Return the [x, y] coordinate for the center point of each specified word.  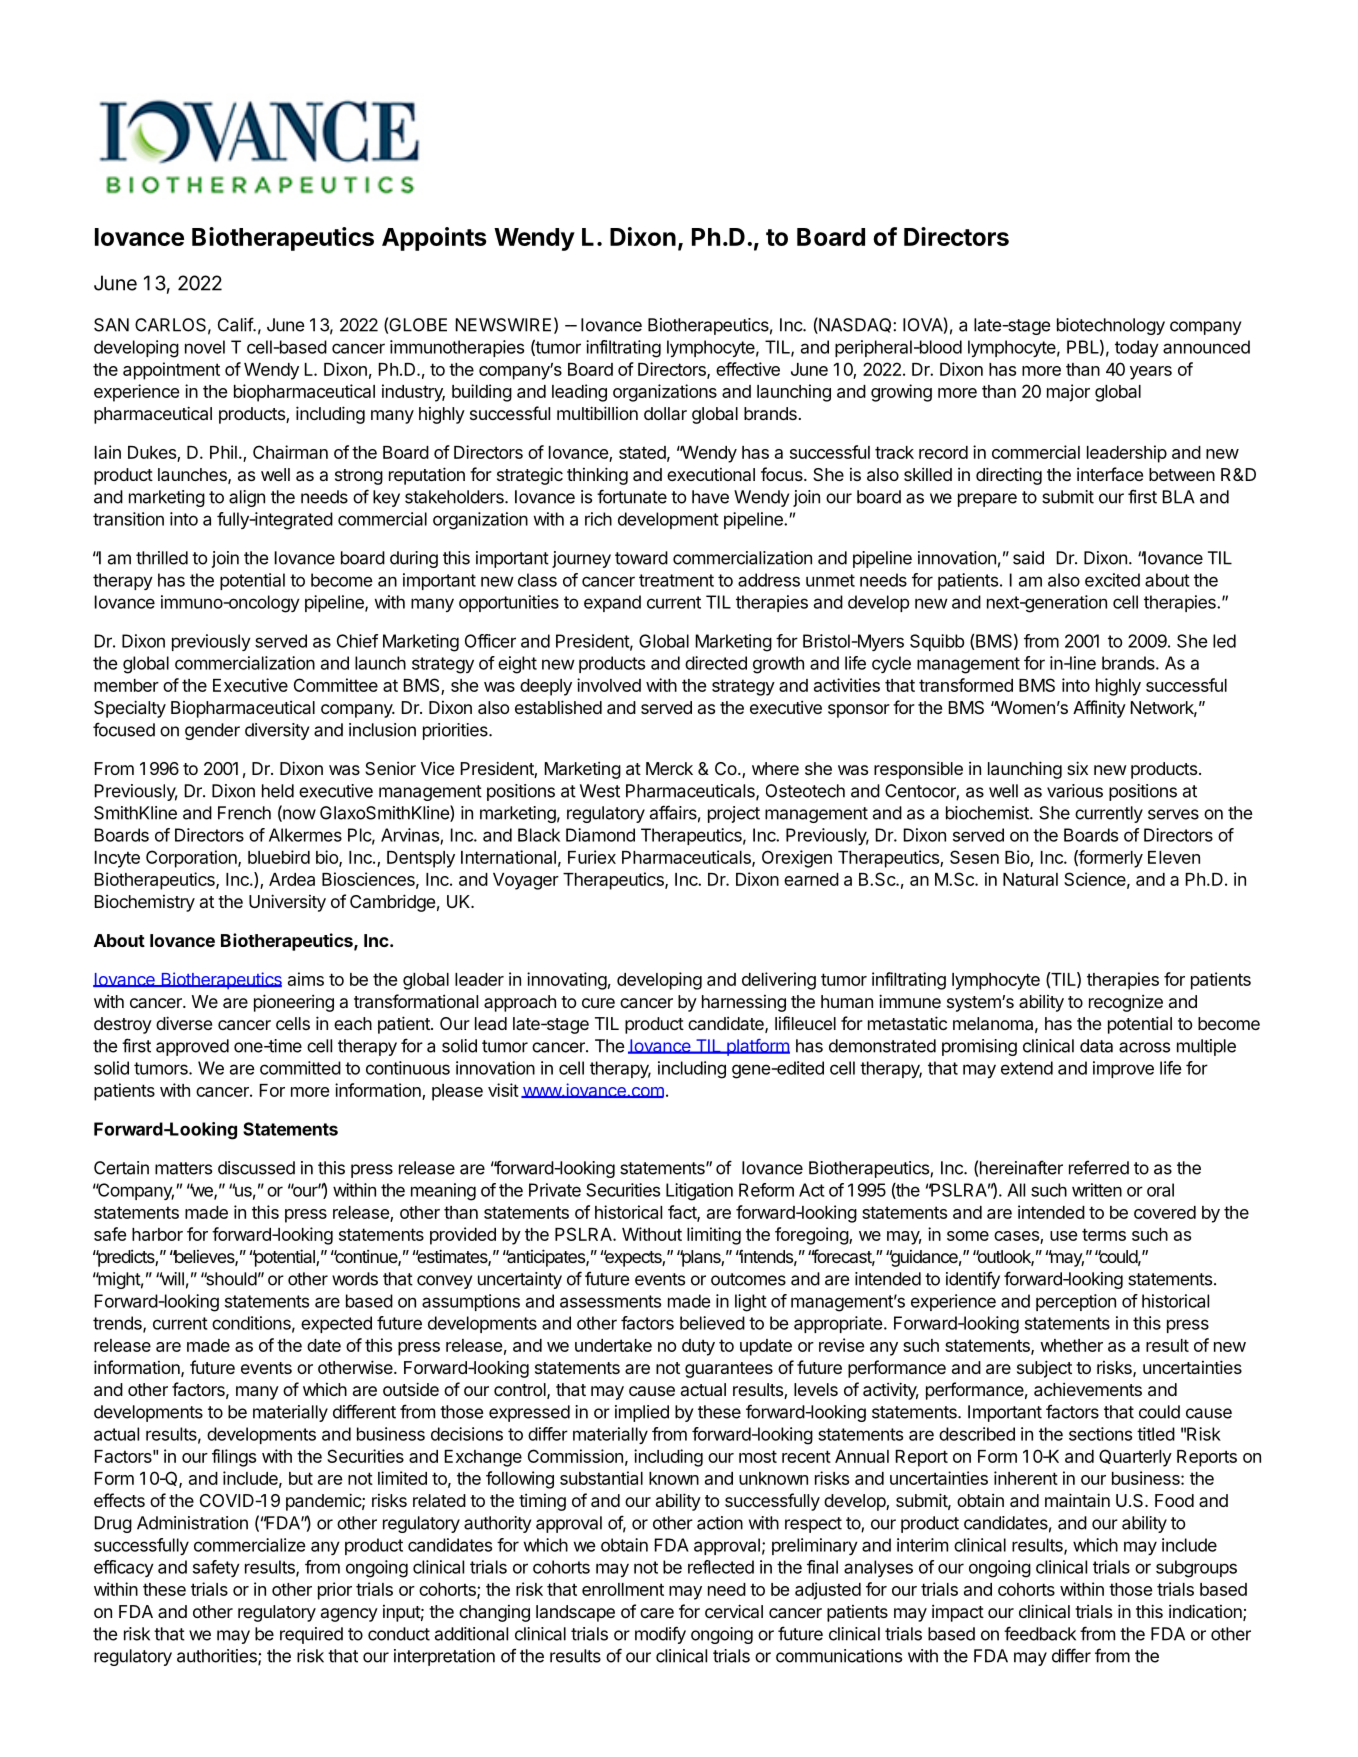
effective [748, 369]
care [657, 1613]
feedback [1040, 1633]
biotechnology [1111, 326]
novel [205, 347]
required [311, 1635]
